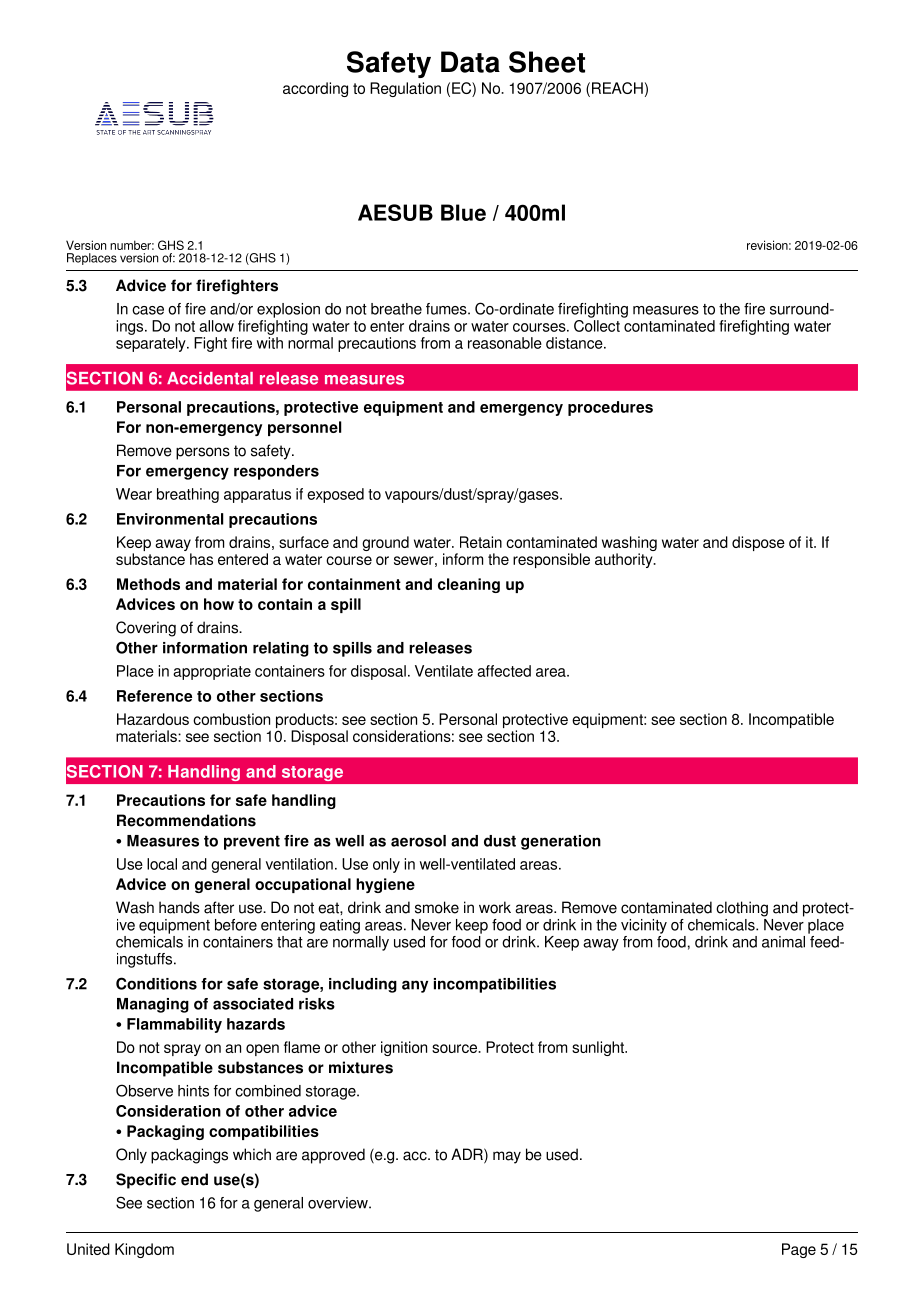  What do you see at coordinates (146, 629) in the screenshot?
I see `Covering` at bounding box center [146, 629].
